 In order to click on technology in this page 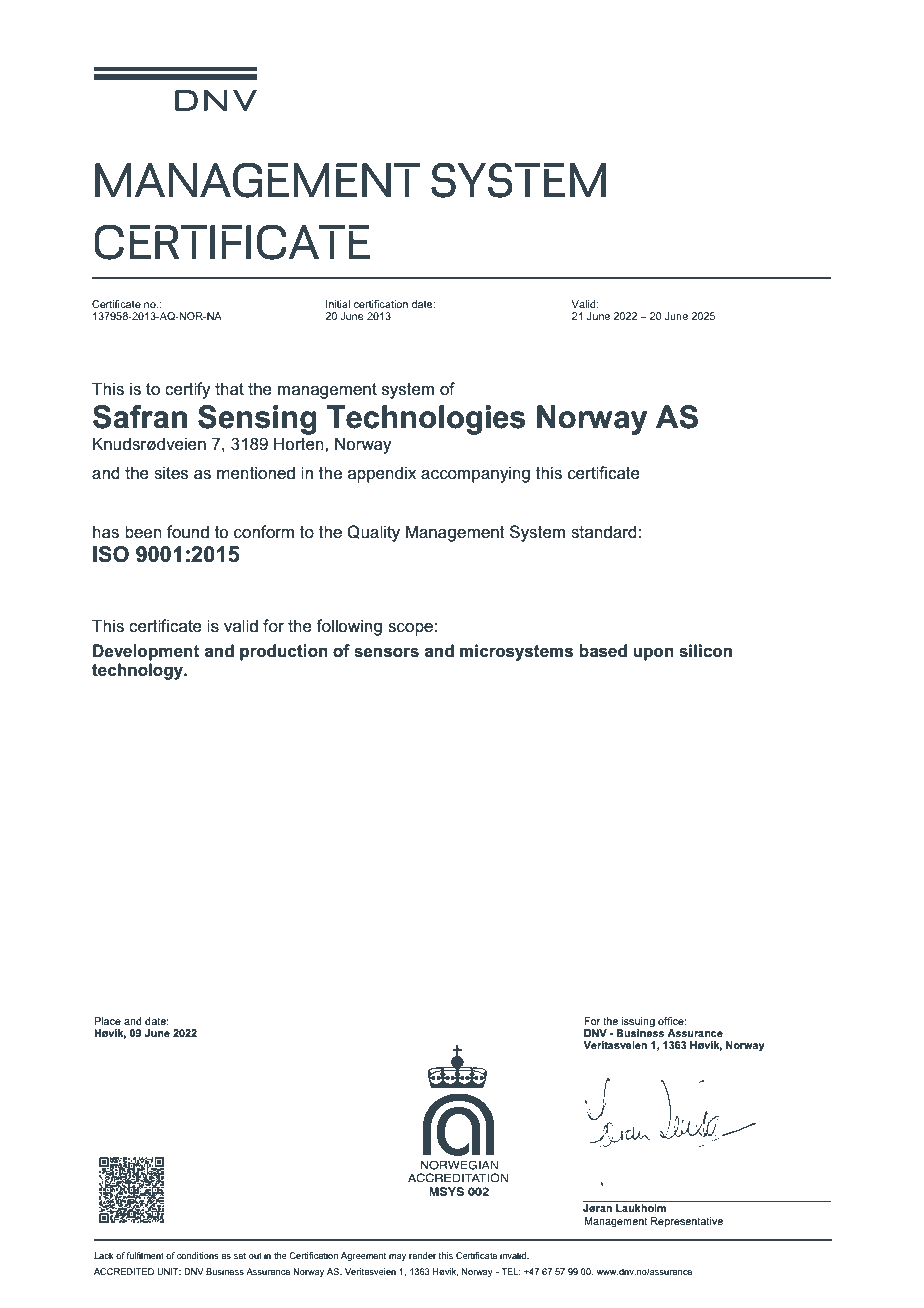, I will do `click(139, 671)`.
